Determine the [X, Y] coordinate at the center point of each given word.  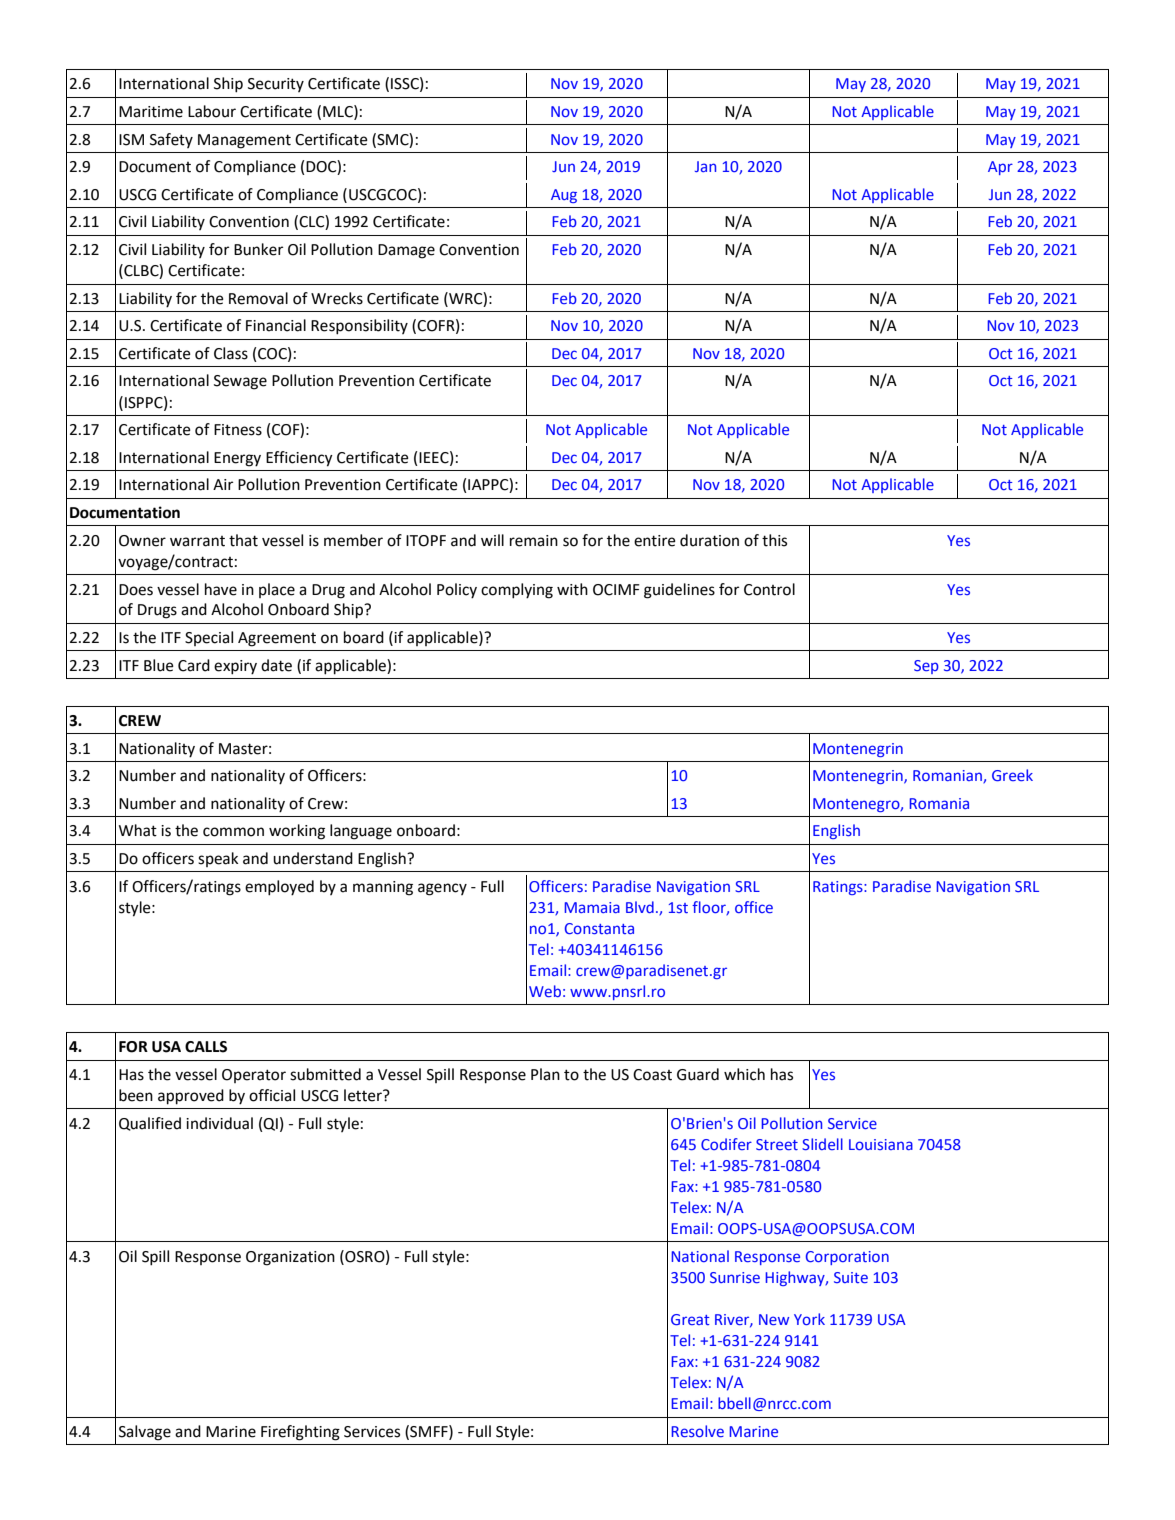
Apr [1000, 168]
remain [534, 541]
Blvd [640, 907]
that [243, 540]
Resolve [697, 1431]
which [744, 1074]
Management [244, 141]
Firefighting [300, 1433]
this [774, 540]
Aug [564, 196]
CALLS [206, 1047]
